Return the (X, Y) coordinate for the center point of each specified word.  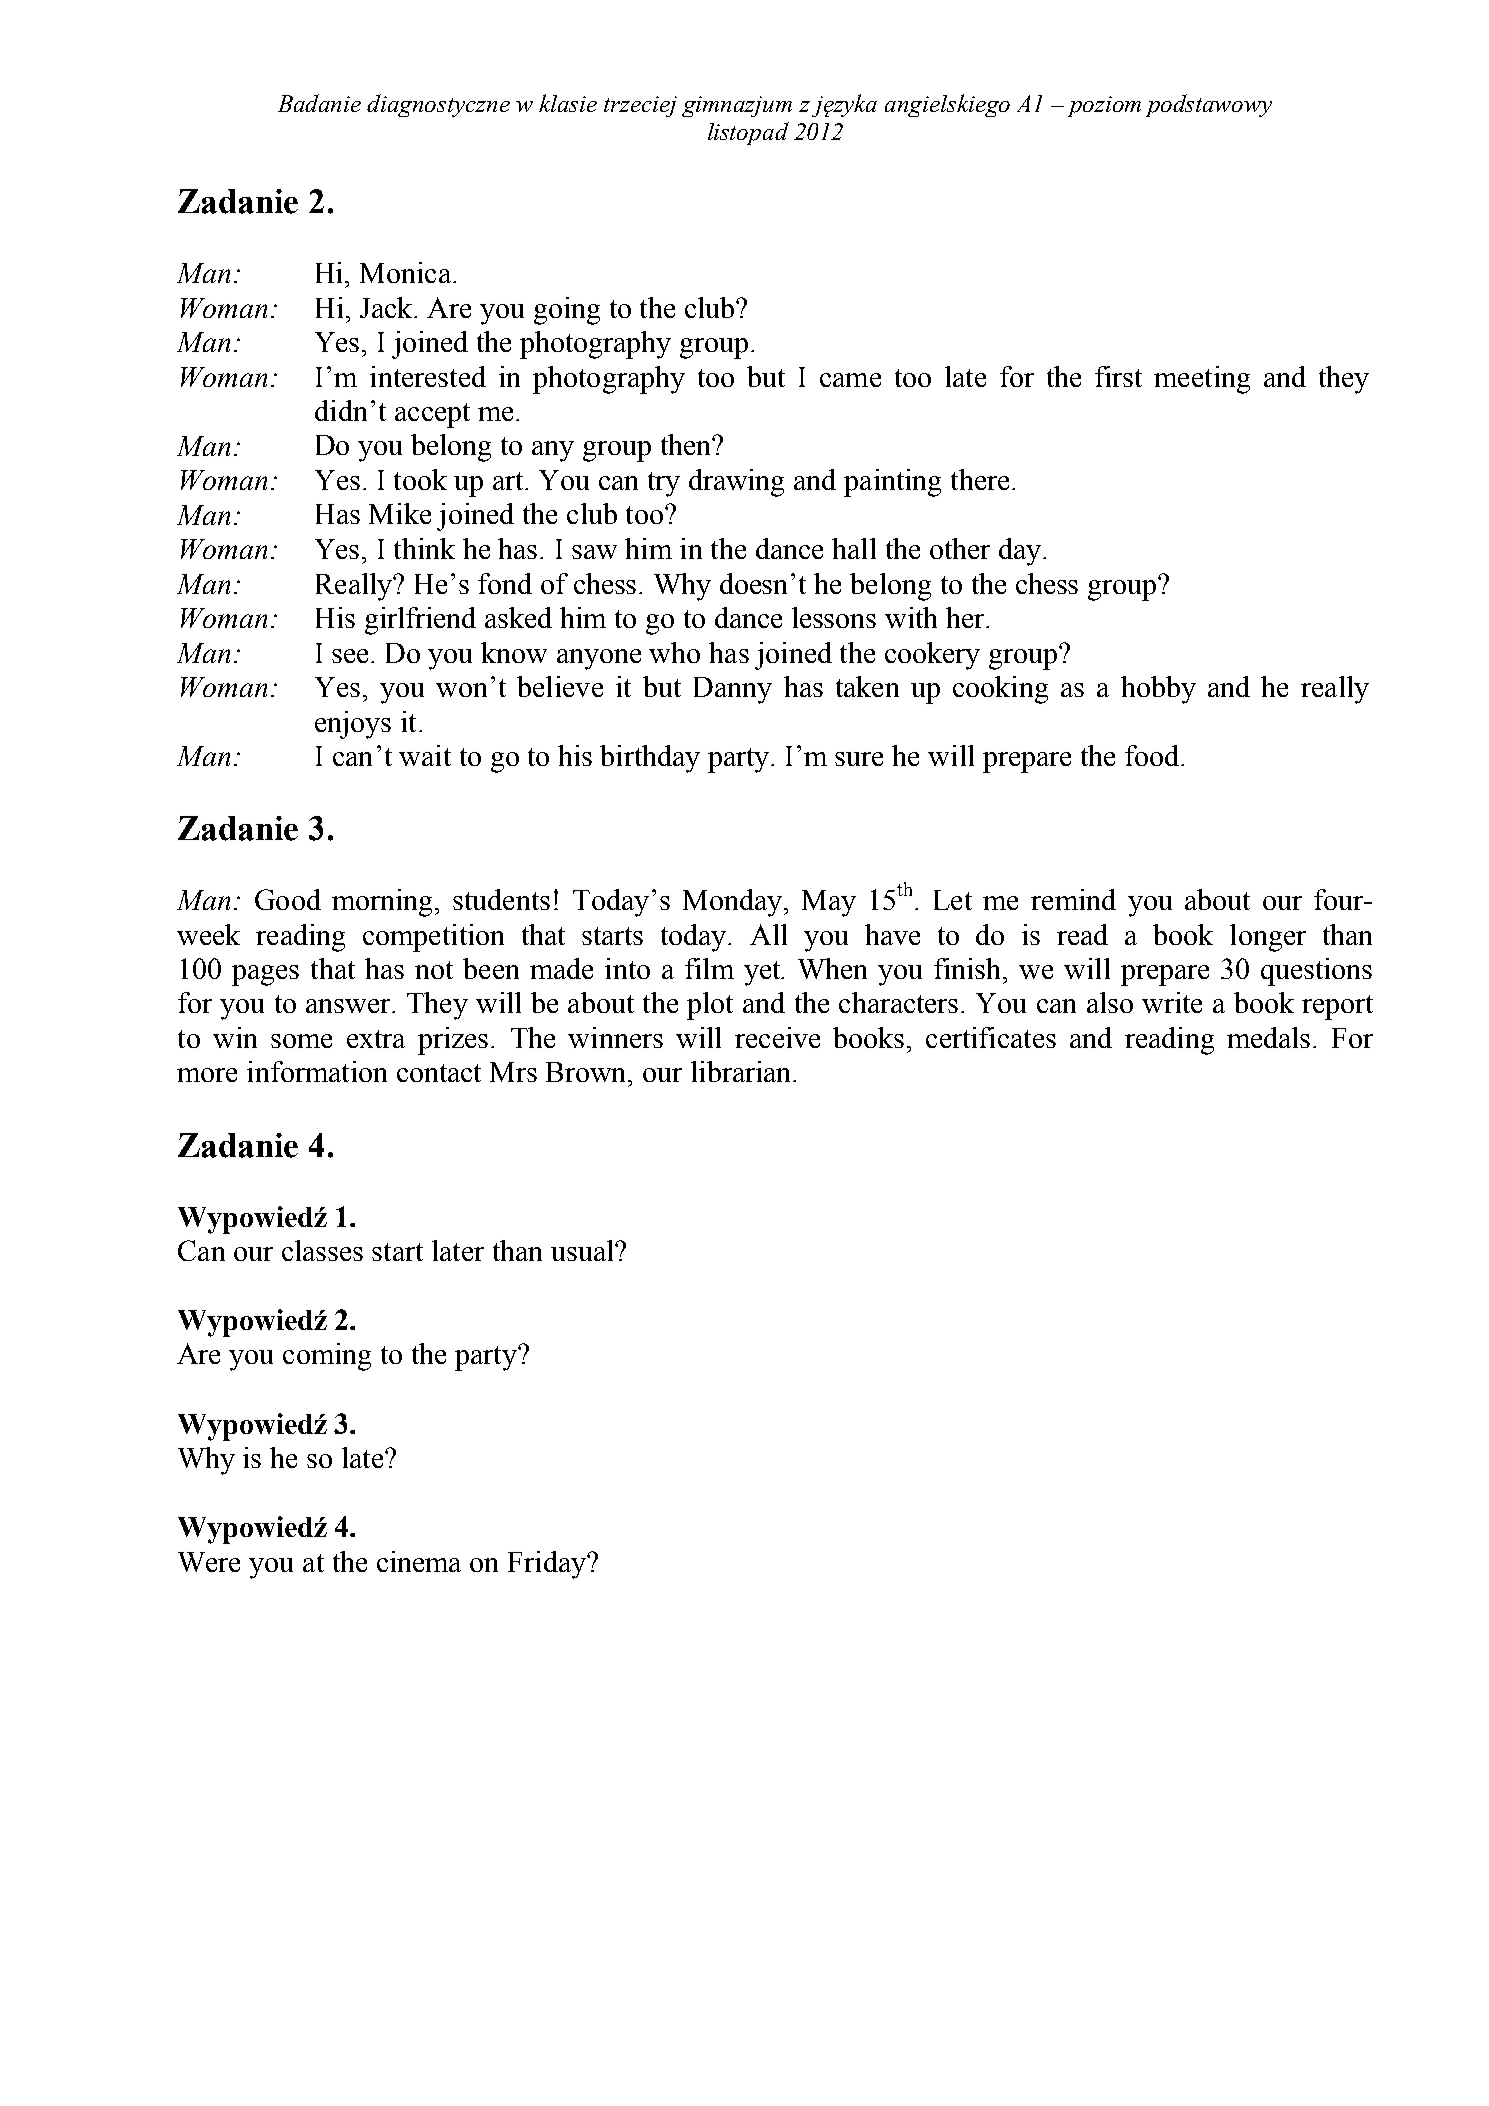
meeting (1202, 380)
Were (209, 1562)
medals (1268, 1037)
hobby (1158, 690)
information (317, 1071)
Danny (733, 690)
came (850, 380)
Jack (387, 307)
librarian (742, 1071)
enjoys (353, 725)
